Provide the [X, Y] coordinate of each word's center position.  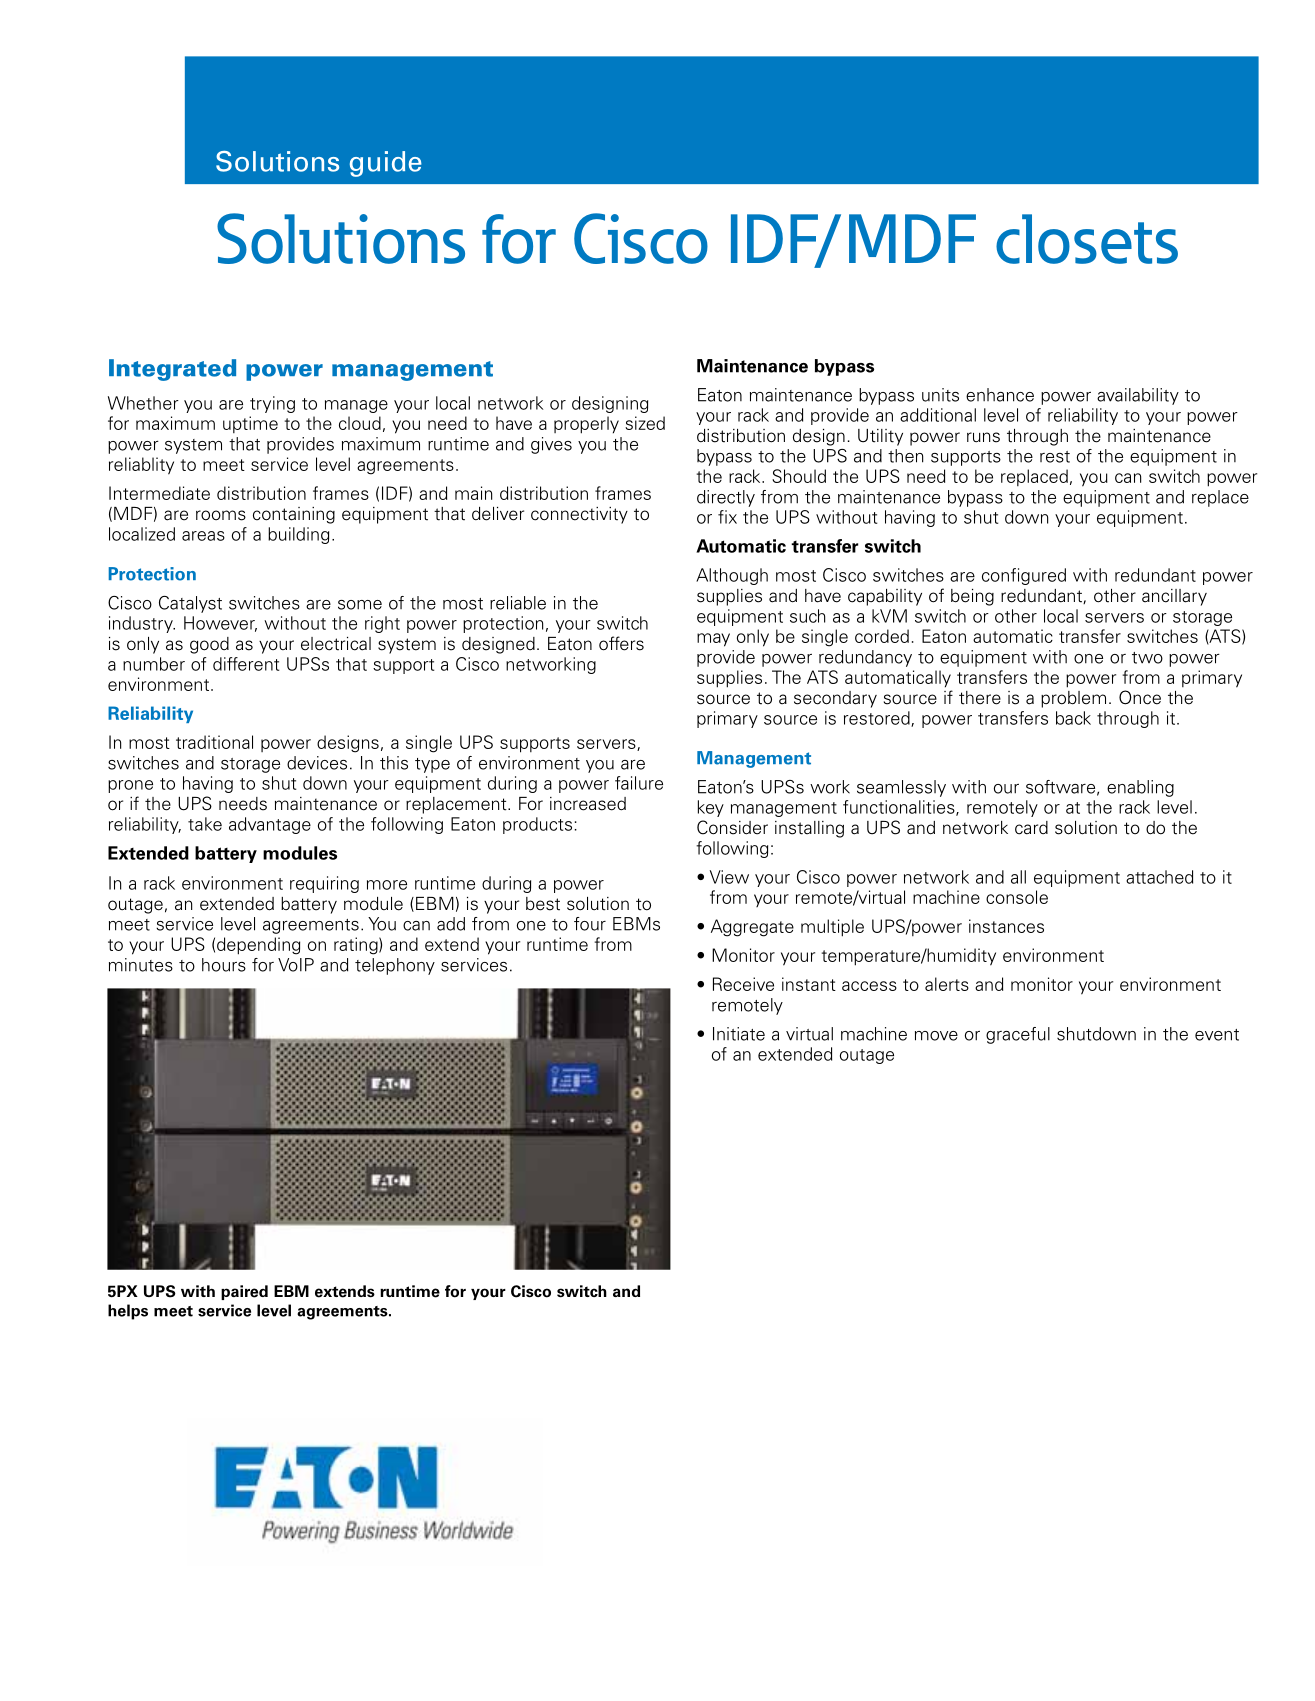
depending [258, 946]
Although [732, 576]
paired [244, 1292]
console [1017, 897]
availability [1138, 396]
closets [1087, 239]
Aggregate [752, 928]
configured [1024, 576]
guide [386, 164]
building [298, 535]
